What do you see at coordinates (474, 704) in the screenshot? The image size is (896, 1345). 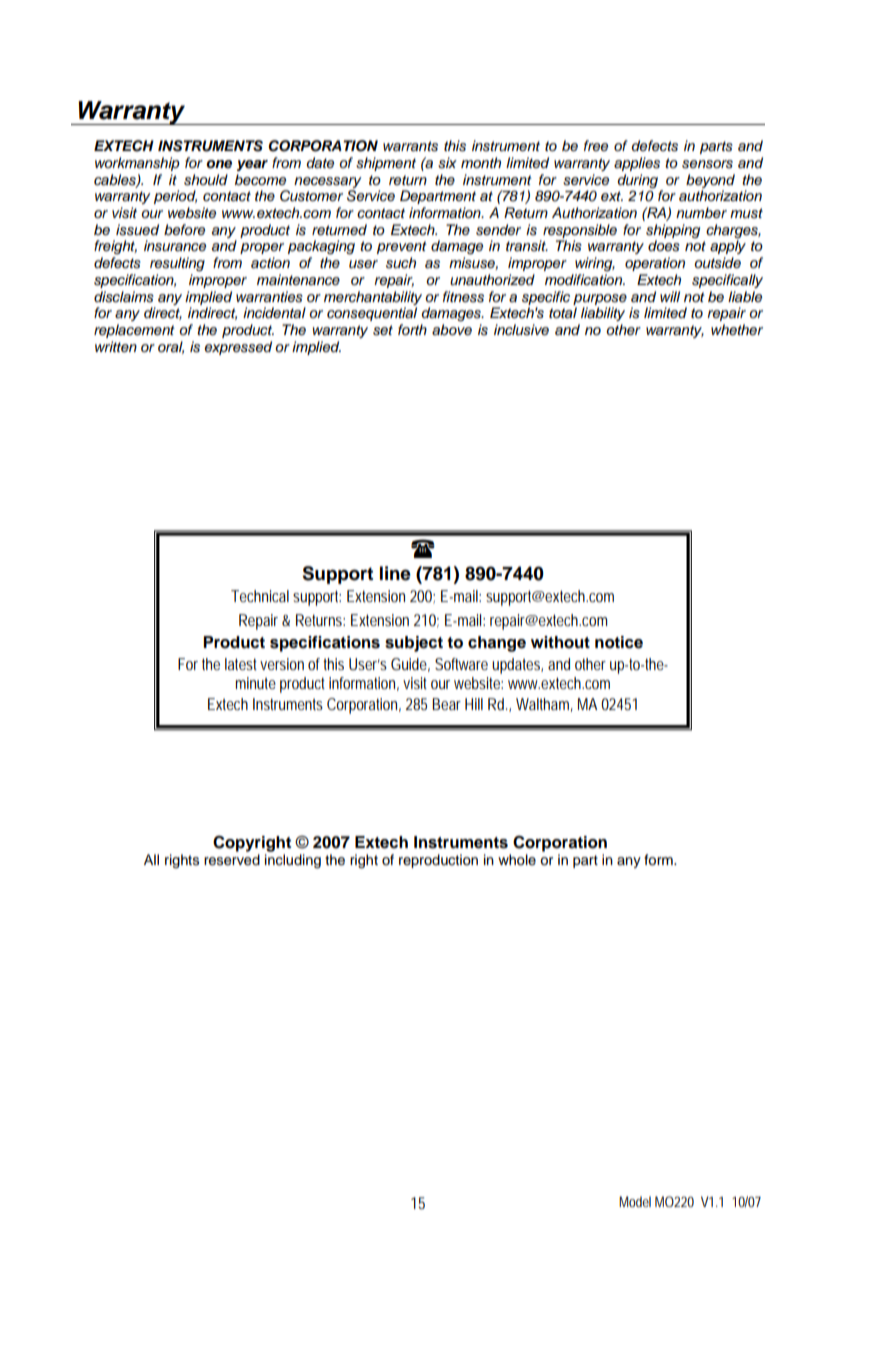 I see `Hill` at bounding box center [474, 704].
